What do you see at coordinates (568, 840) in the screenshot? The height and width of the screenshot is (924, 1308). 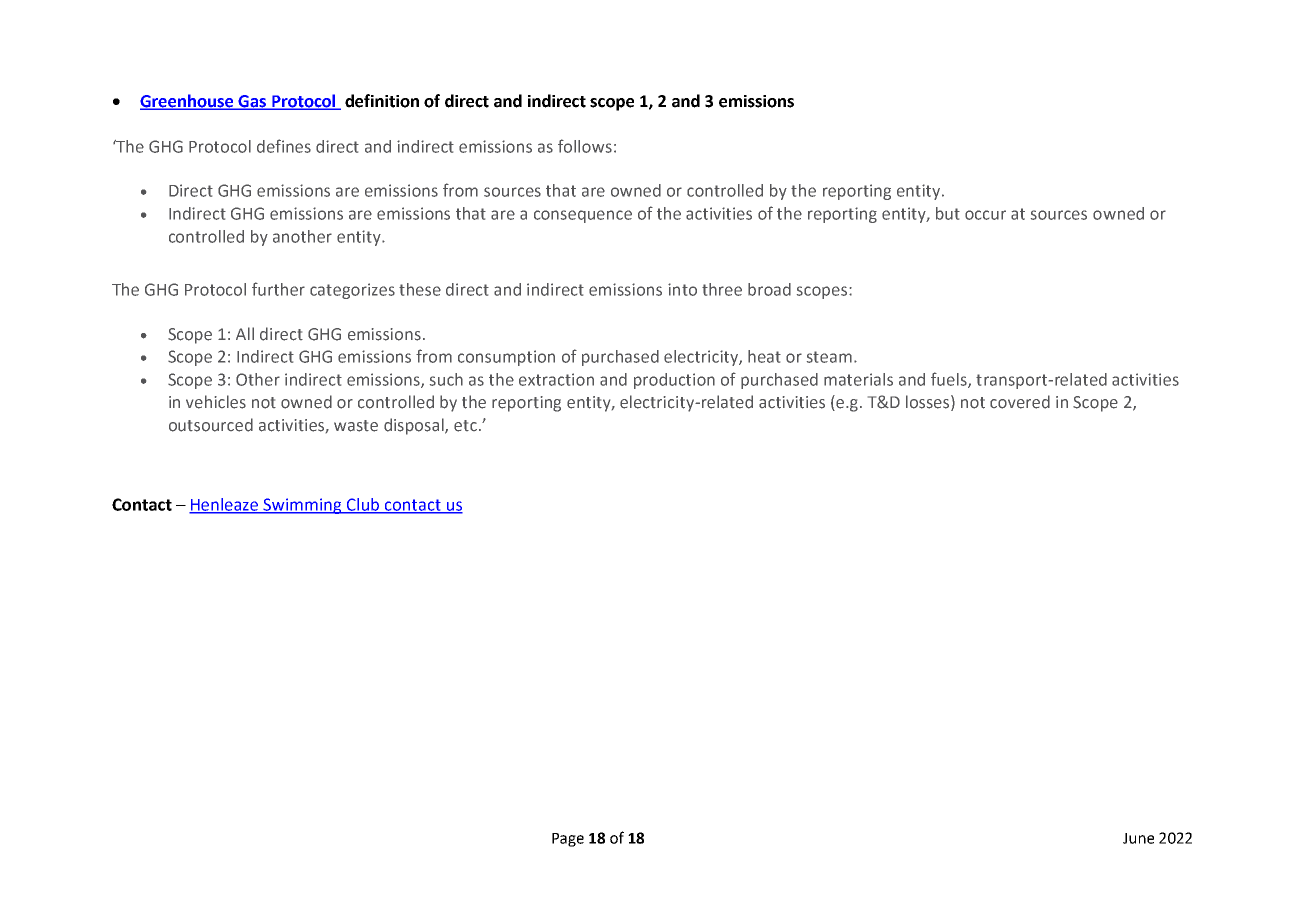 I see `Page` at bounding box center [568, 840].
